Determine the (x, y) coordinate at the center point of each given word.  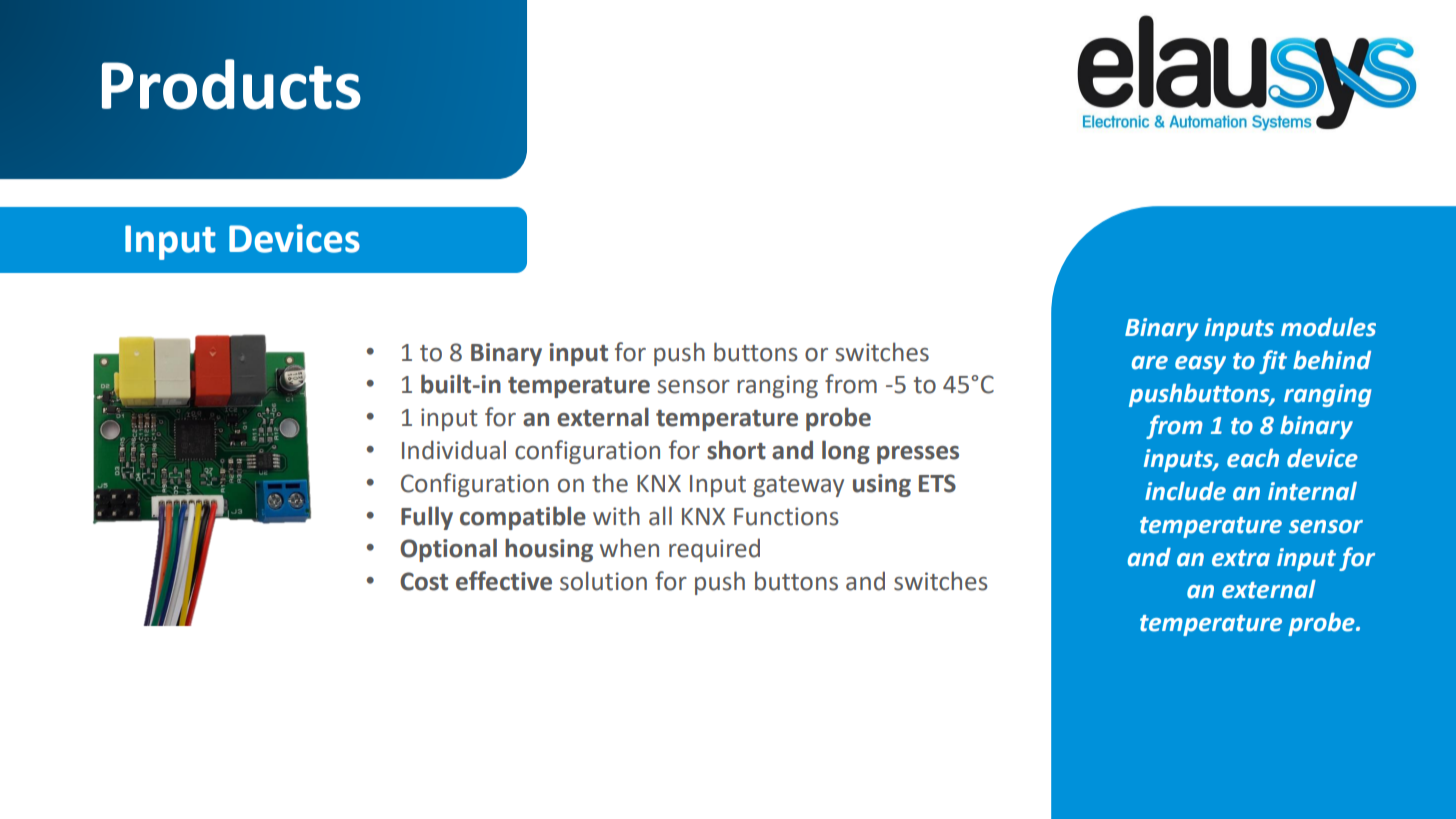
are (1150, 363)
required (714, 550)
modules (1328, 327)
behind (1332, 360)
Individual (454, 450)
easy (1200, 365)
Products (231, 84)
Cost (424, 581)
